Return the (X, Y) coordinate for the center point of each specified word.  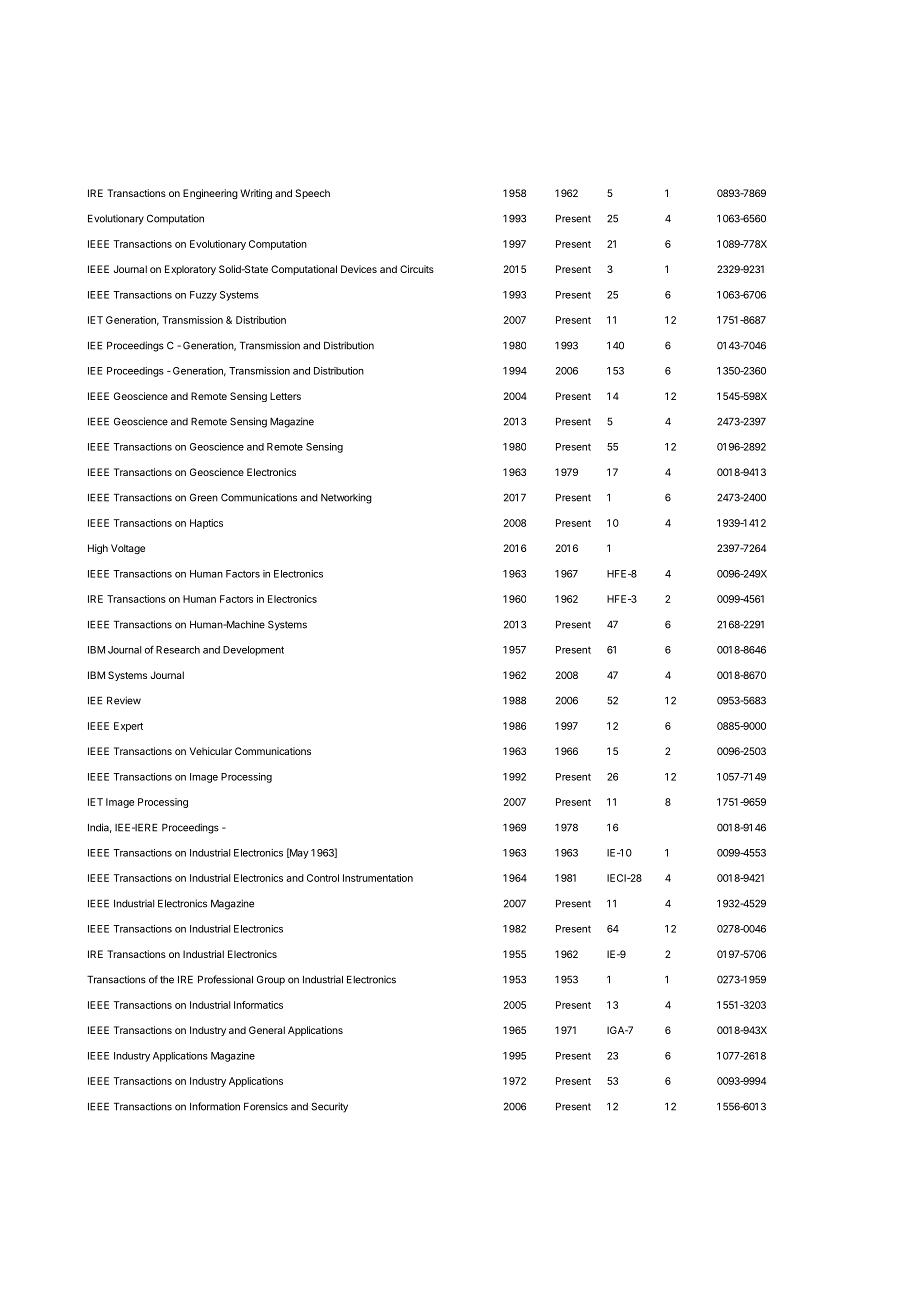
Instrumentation (378, 878)
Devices (359, 269)
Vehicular (211, 751)
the (167, 980)
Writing (256, 194)
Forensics (266, 1106)
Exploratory (190, 270)
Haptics (206, 524)
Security (329, 1107)
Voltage (128, 549)
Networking (346, 498)
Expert (128, 727)
